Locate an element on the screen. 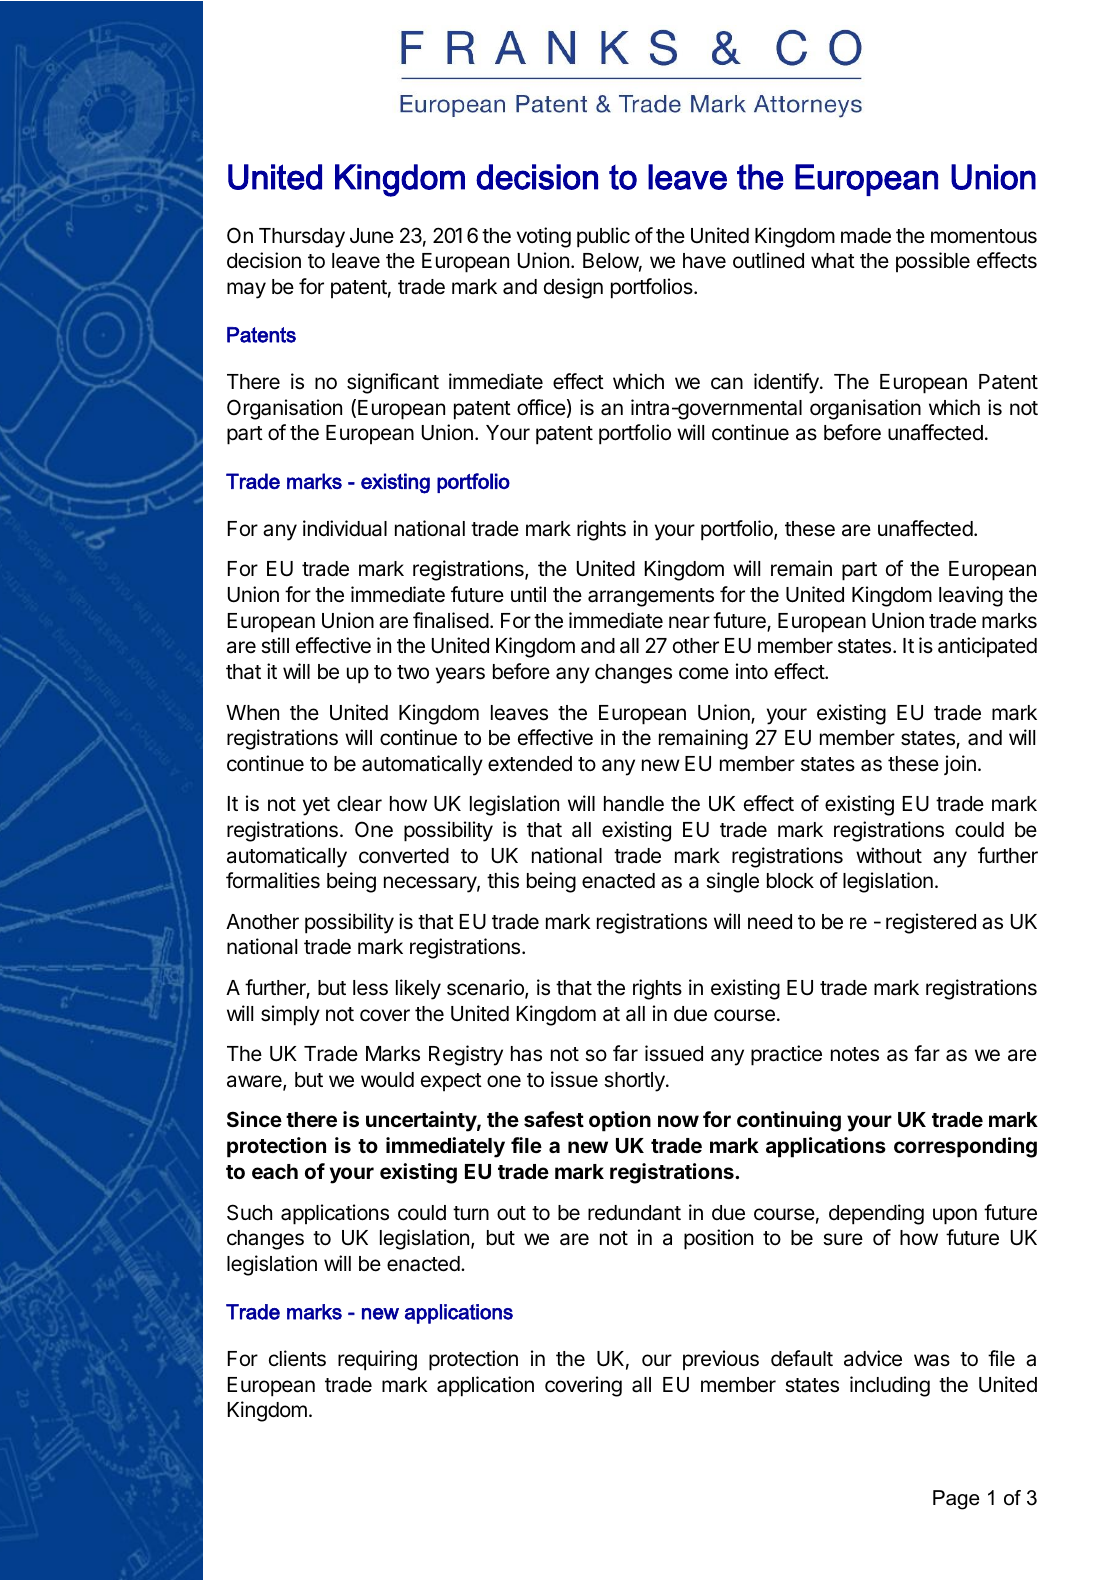  shortly is located at coordinates (635, 1082).
